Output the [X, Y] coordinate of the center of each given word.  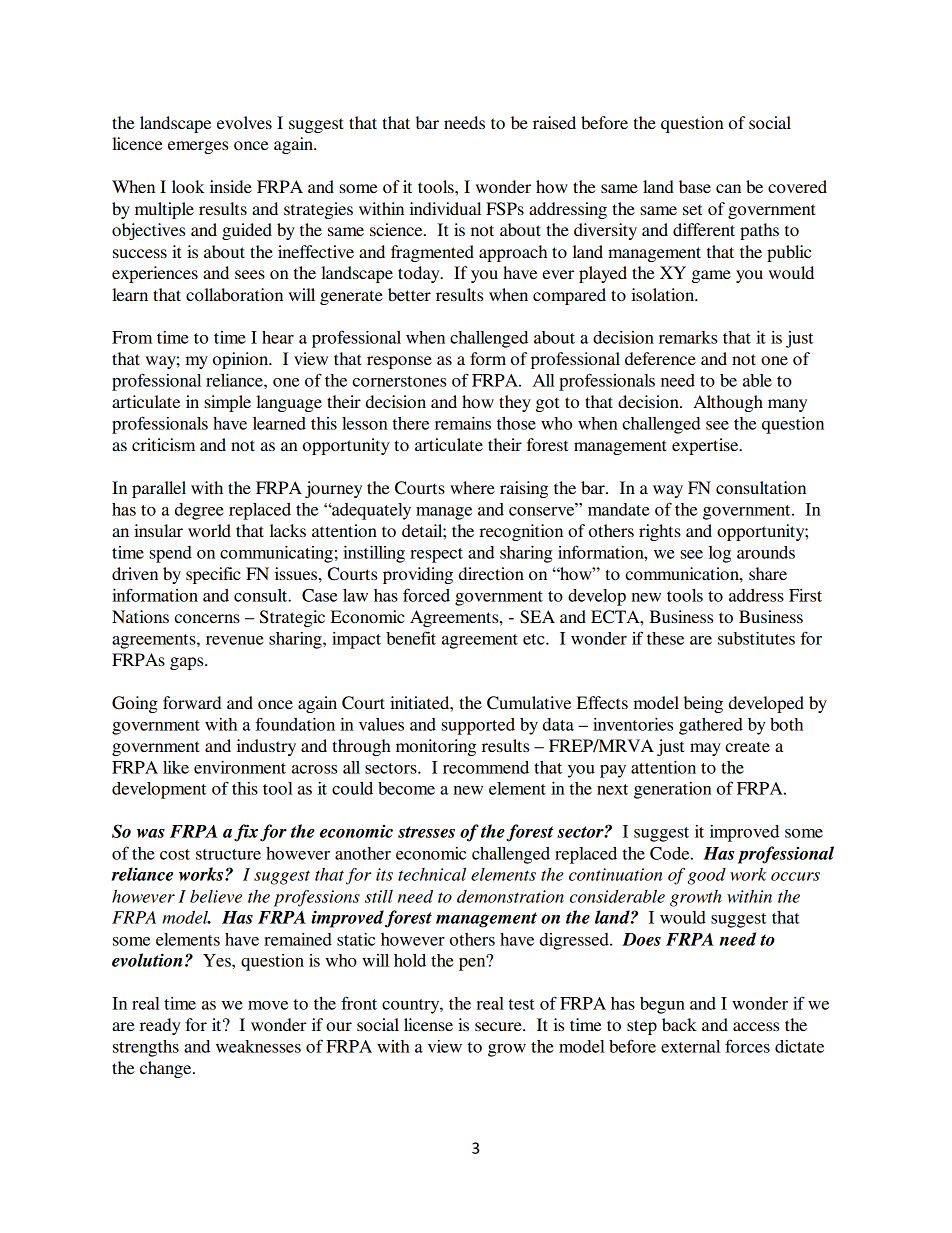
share [768, 573]
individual [445, 208]
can [728, 188]
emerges [198, 147]
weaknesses [258, 1046]
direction [491, 573]
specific [213, 575]
